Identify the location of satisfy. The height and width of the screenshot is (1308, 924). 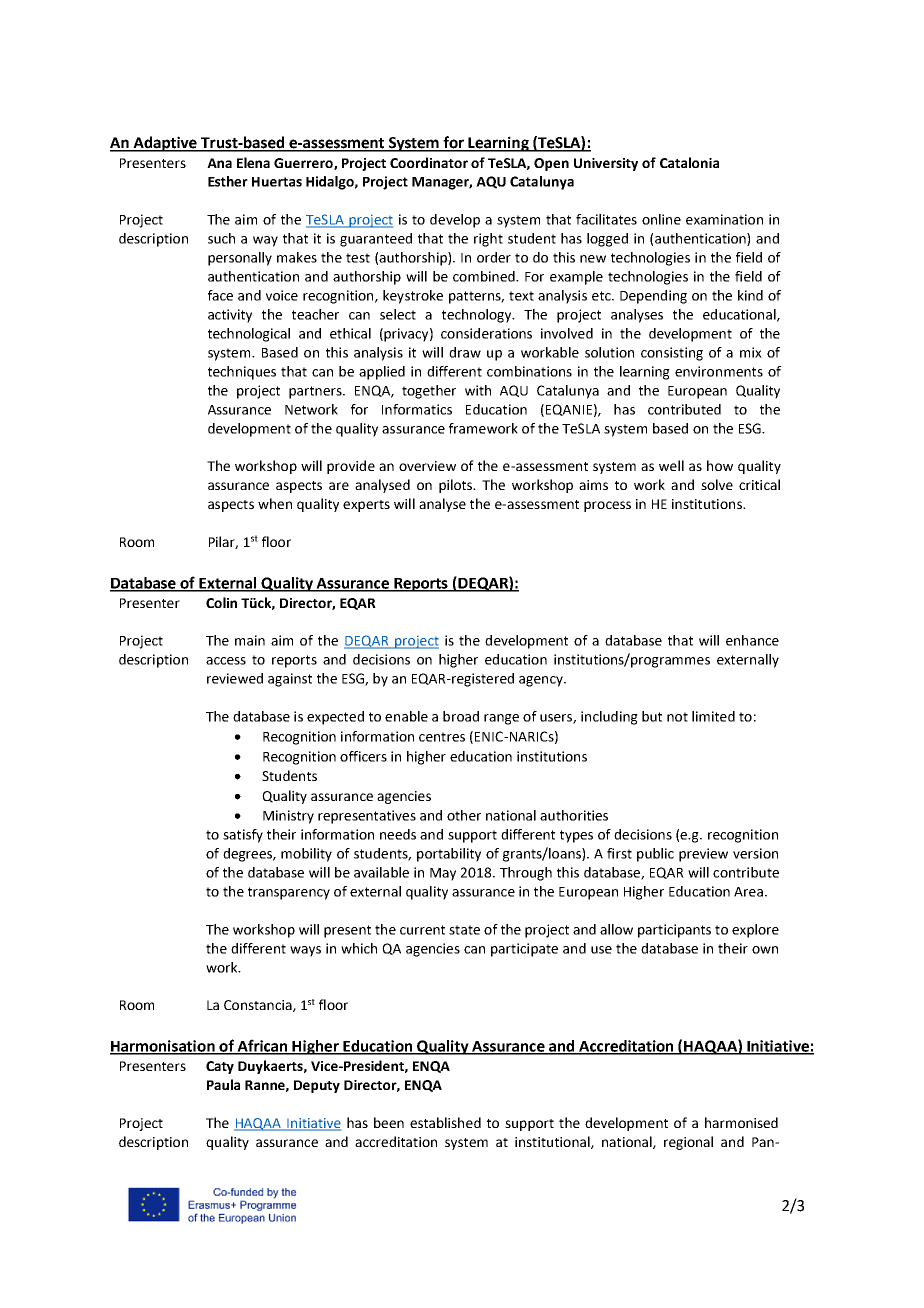
(243, 836).
